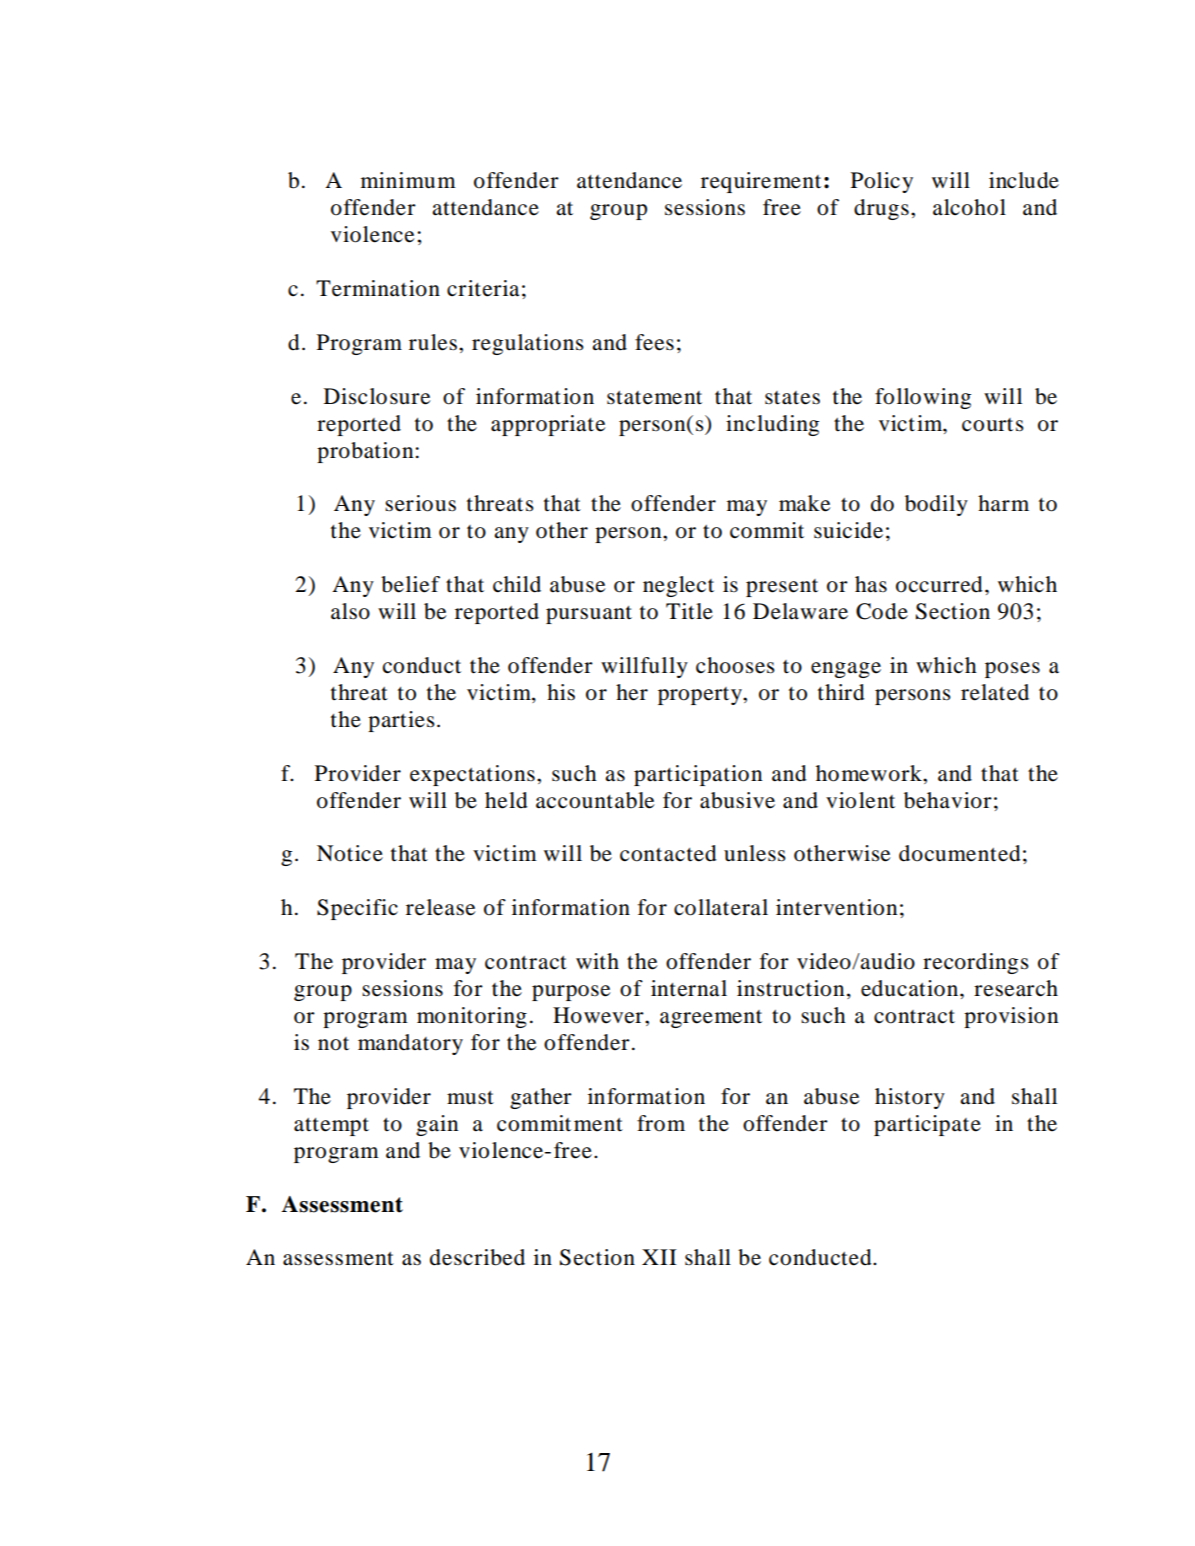  I want to click on property, so click(701, 696).
